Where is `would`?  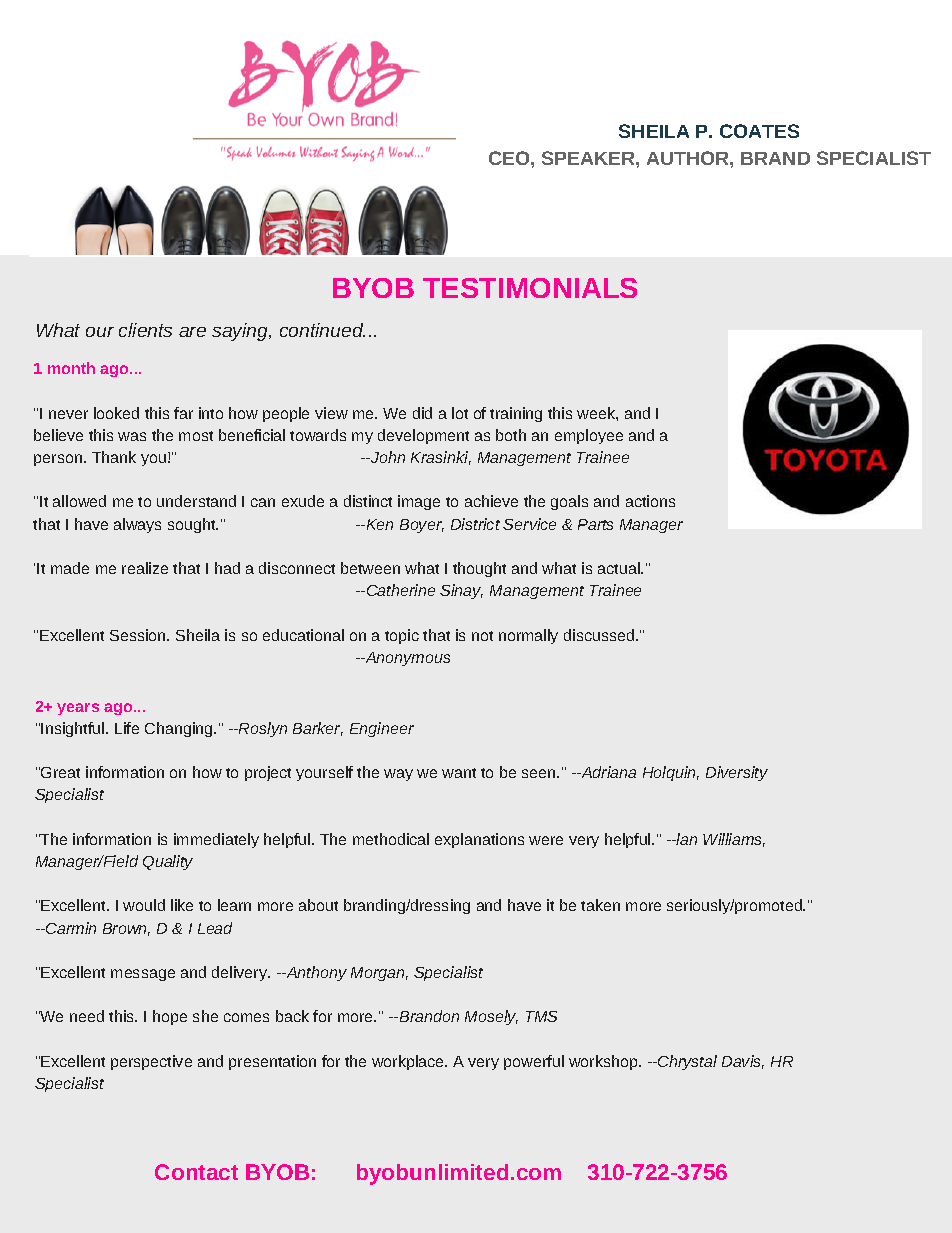 would is located at coordinates (144, 905).
